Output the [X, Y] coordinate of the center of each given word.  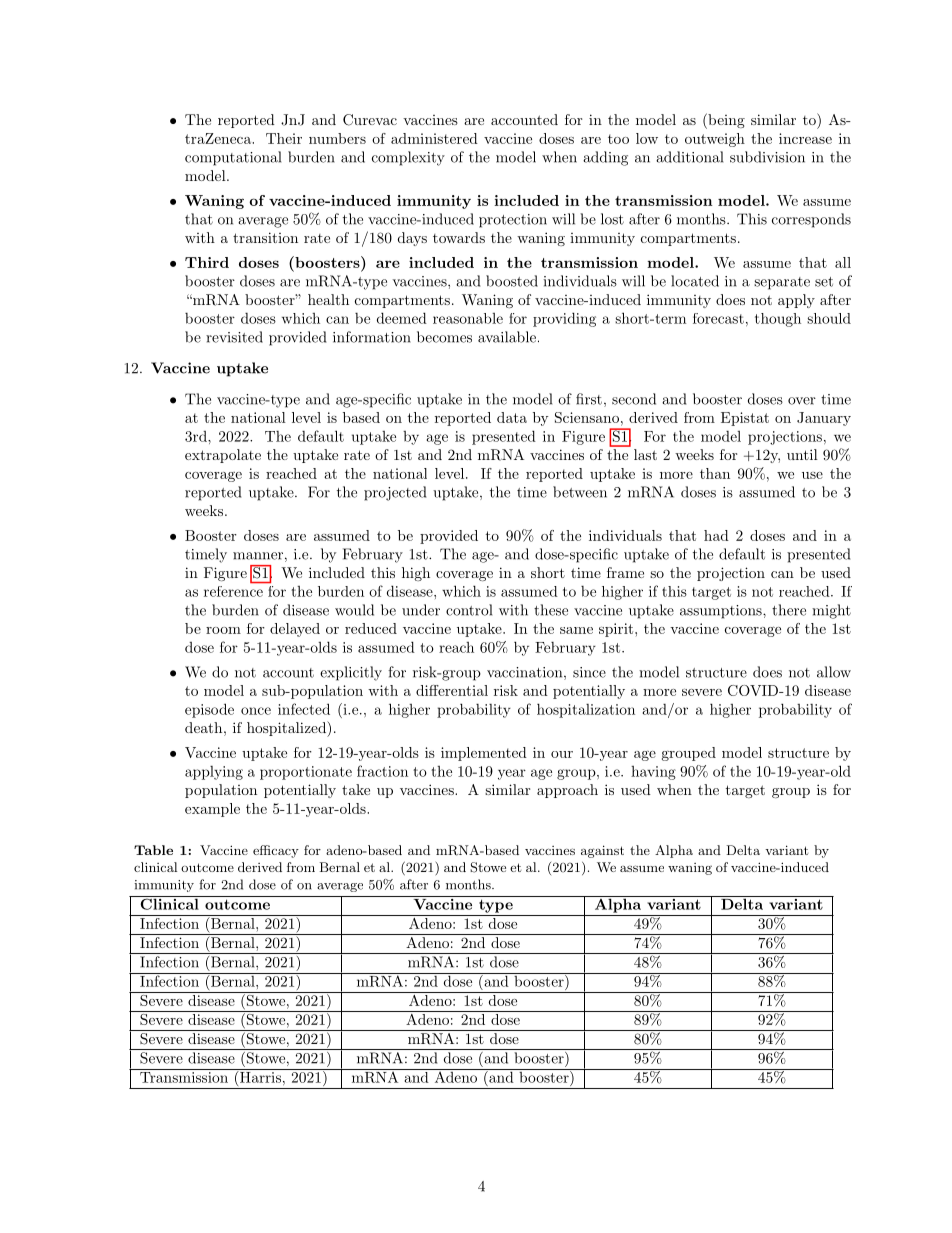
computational [233, 158]
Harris [259, 1077]
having [653, 773]
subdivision [767, 157]
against [602, 851]
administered [434, 138]
